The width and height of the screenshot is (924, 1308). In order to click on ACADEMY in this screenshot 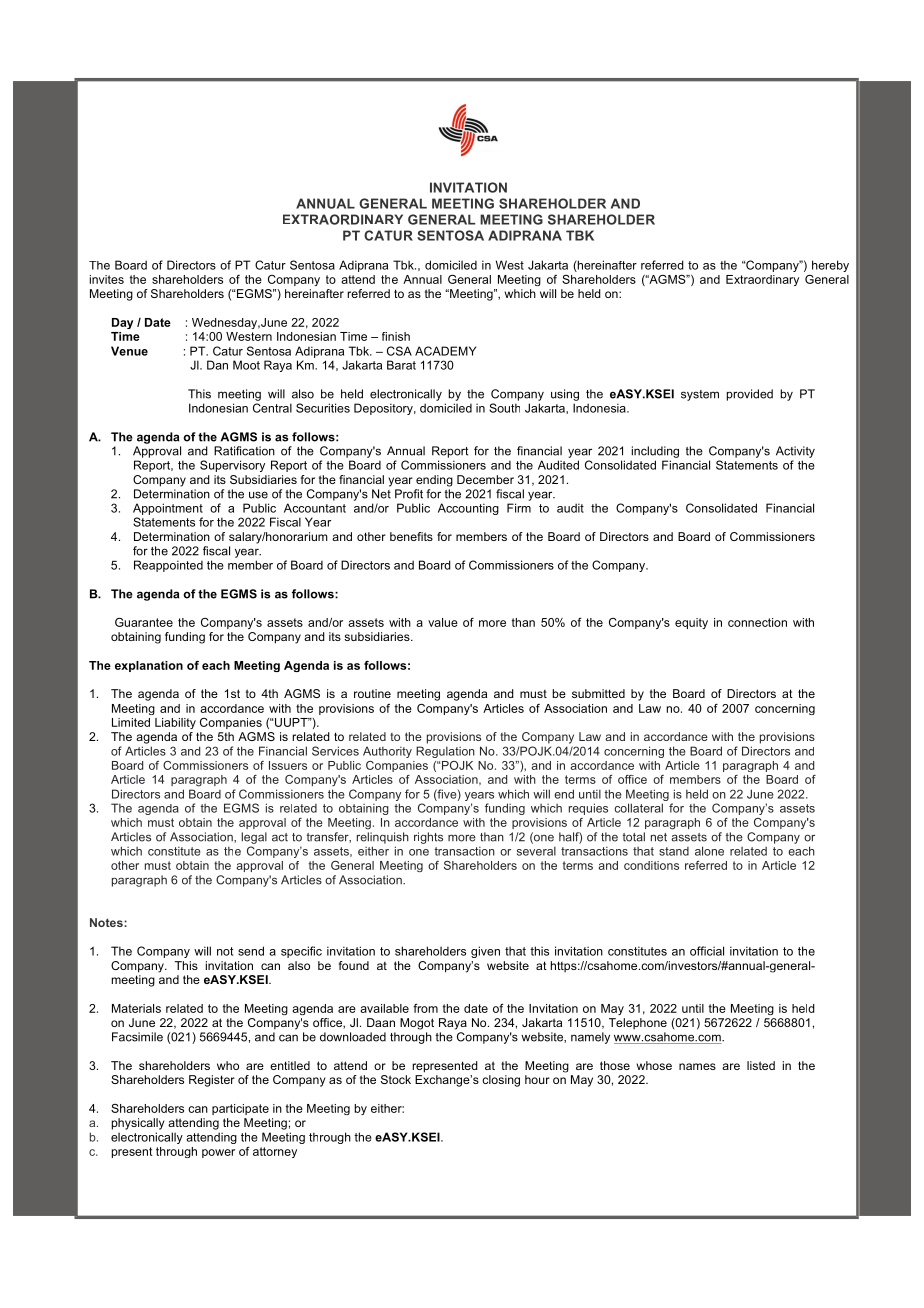, I will do `click(445, 351)`.
